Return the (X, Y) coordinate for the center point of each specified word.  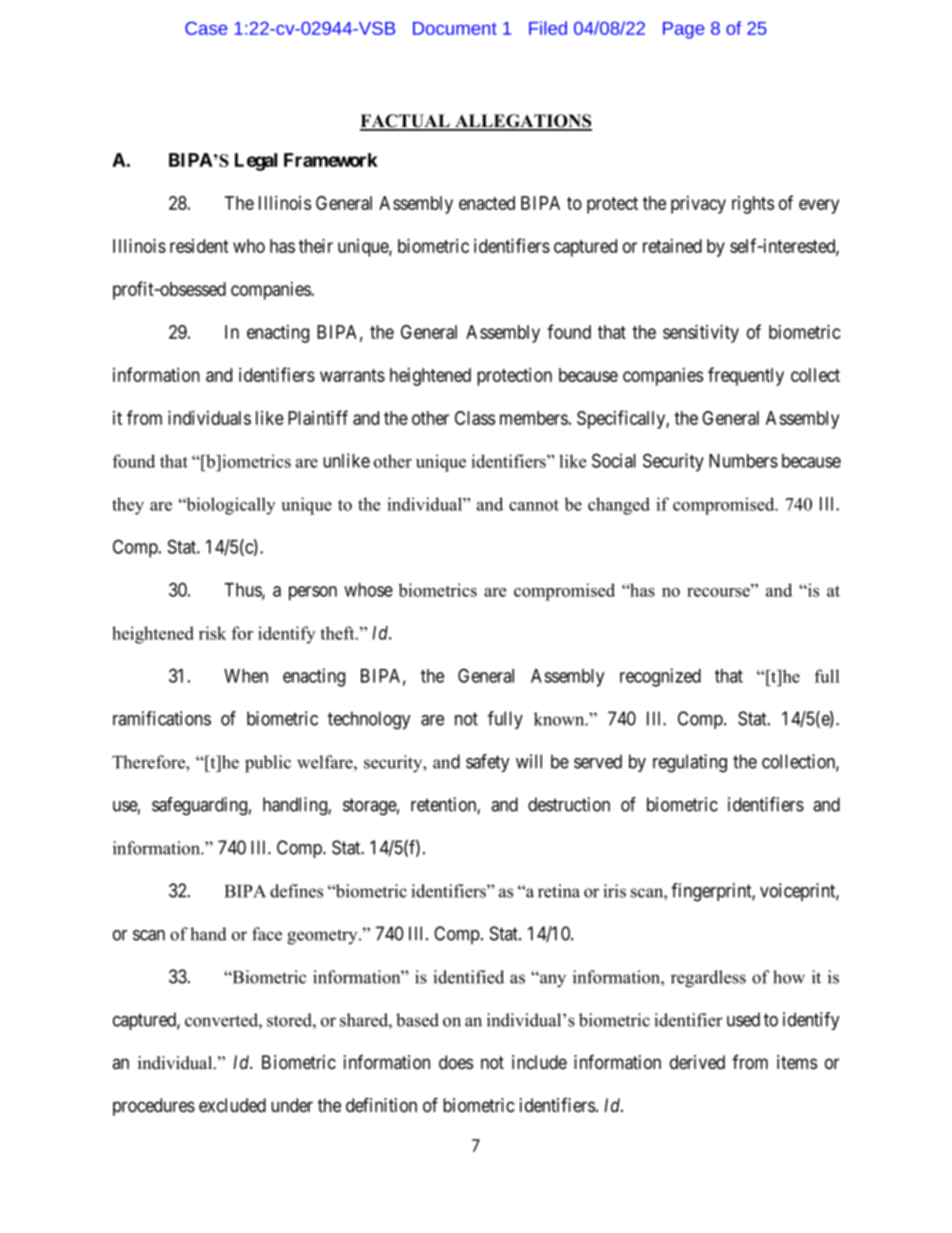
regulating (690, 763)
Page (683, 30)
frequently (746, 376)
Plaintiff (318, 417)
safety (488, 763)
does (456, 1062)
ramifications (162, 718)
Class (475, 418)
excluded (232, 1105)
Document (455, 28)
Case (206, 28)
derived (697, 1062)
